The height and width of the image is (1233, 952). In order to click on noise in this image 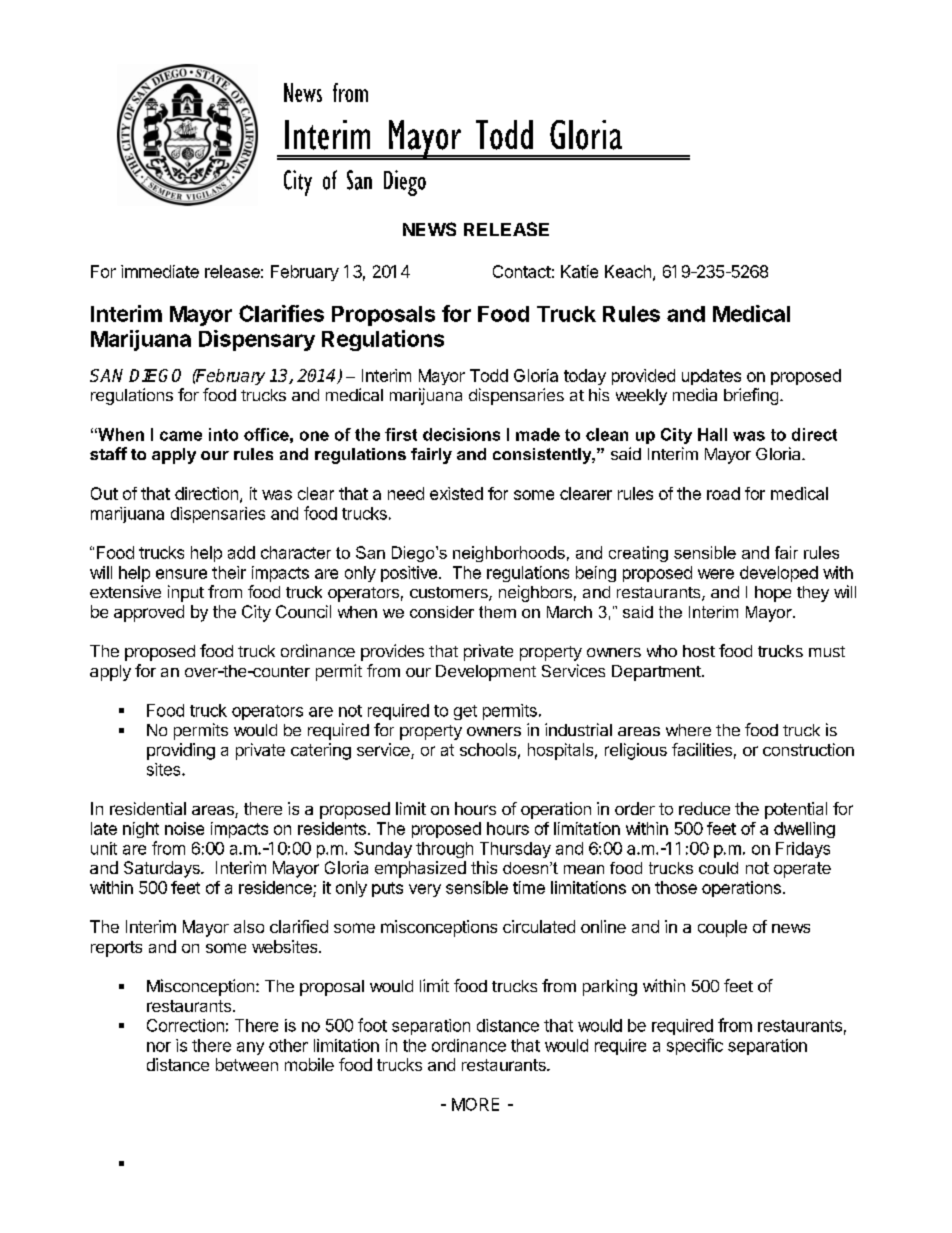, I will do `click(184, 828)`.
